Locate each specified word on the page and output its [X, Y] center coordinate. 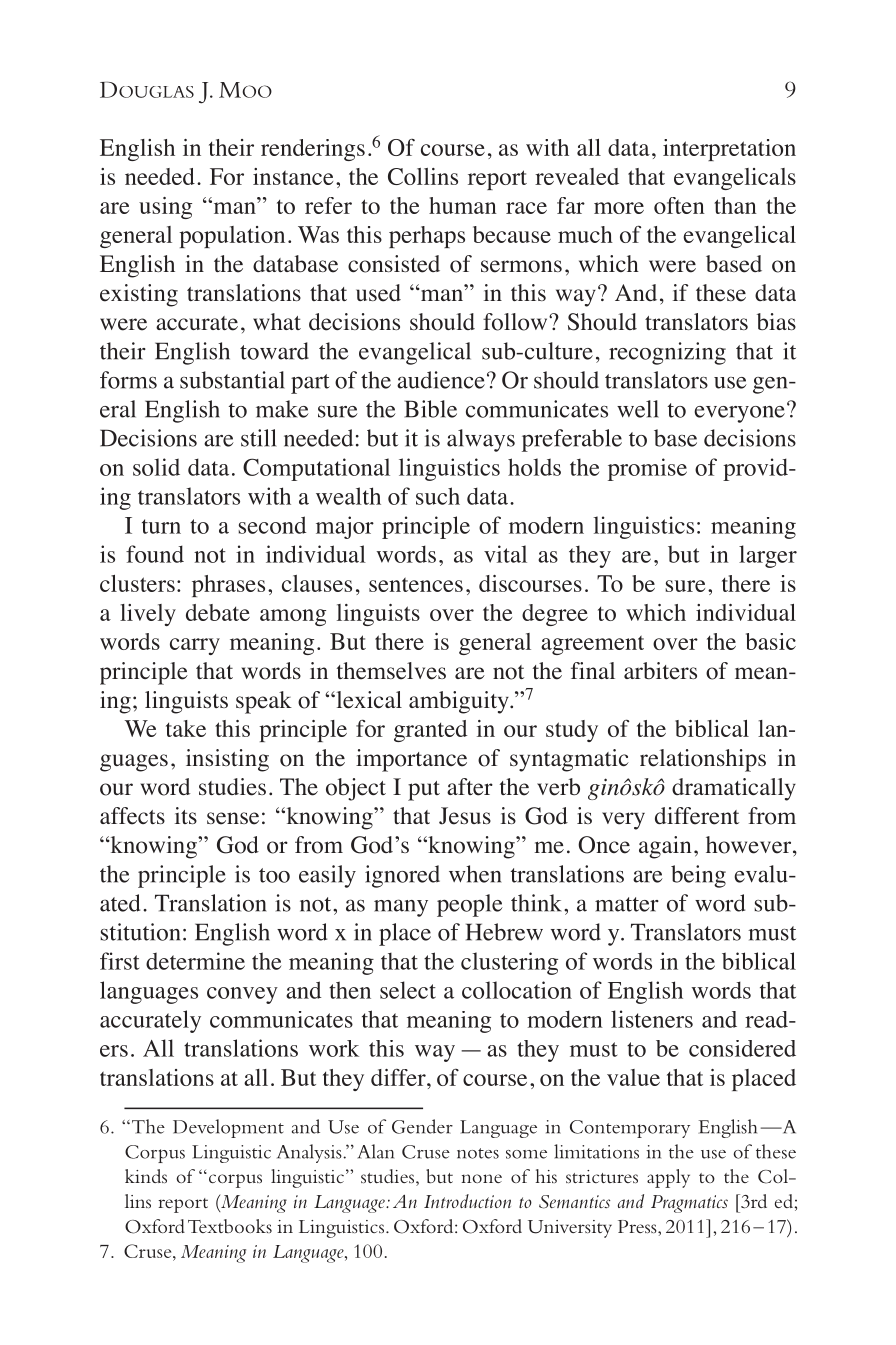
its [186, 815]
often [679, 205]
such [438, 496]
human [463, 205]
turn [161, 526]
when [475, 874]
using [165, 208]
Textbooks [230, 1226]
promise [647, 469]
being [698, 876]
